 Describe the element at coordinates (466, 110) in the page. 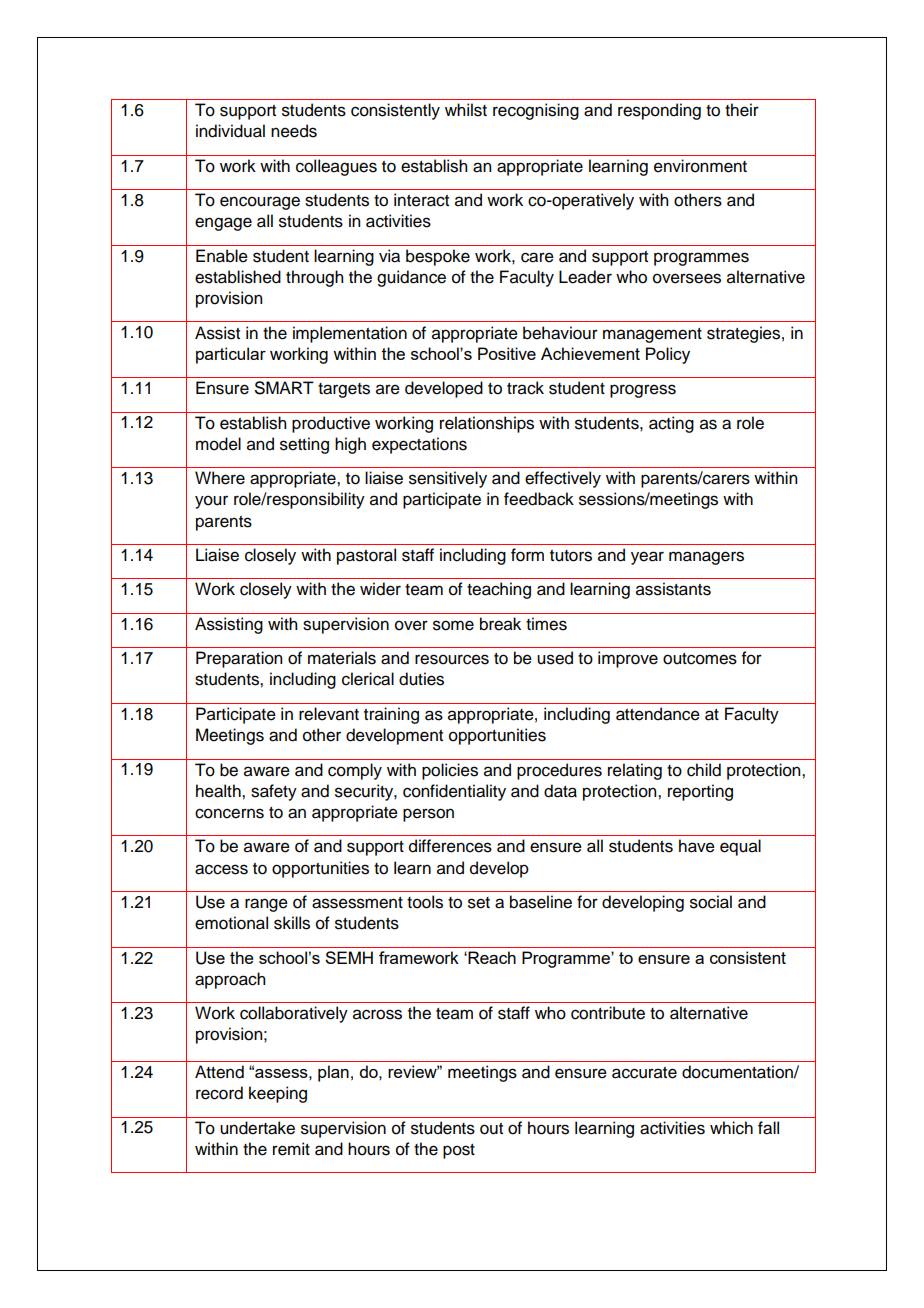

I see `whilst` at that location.
